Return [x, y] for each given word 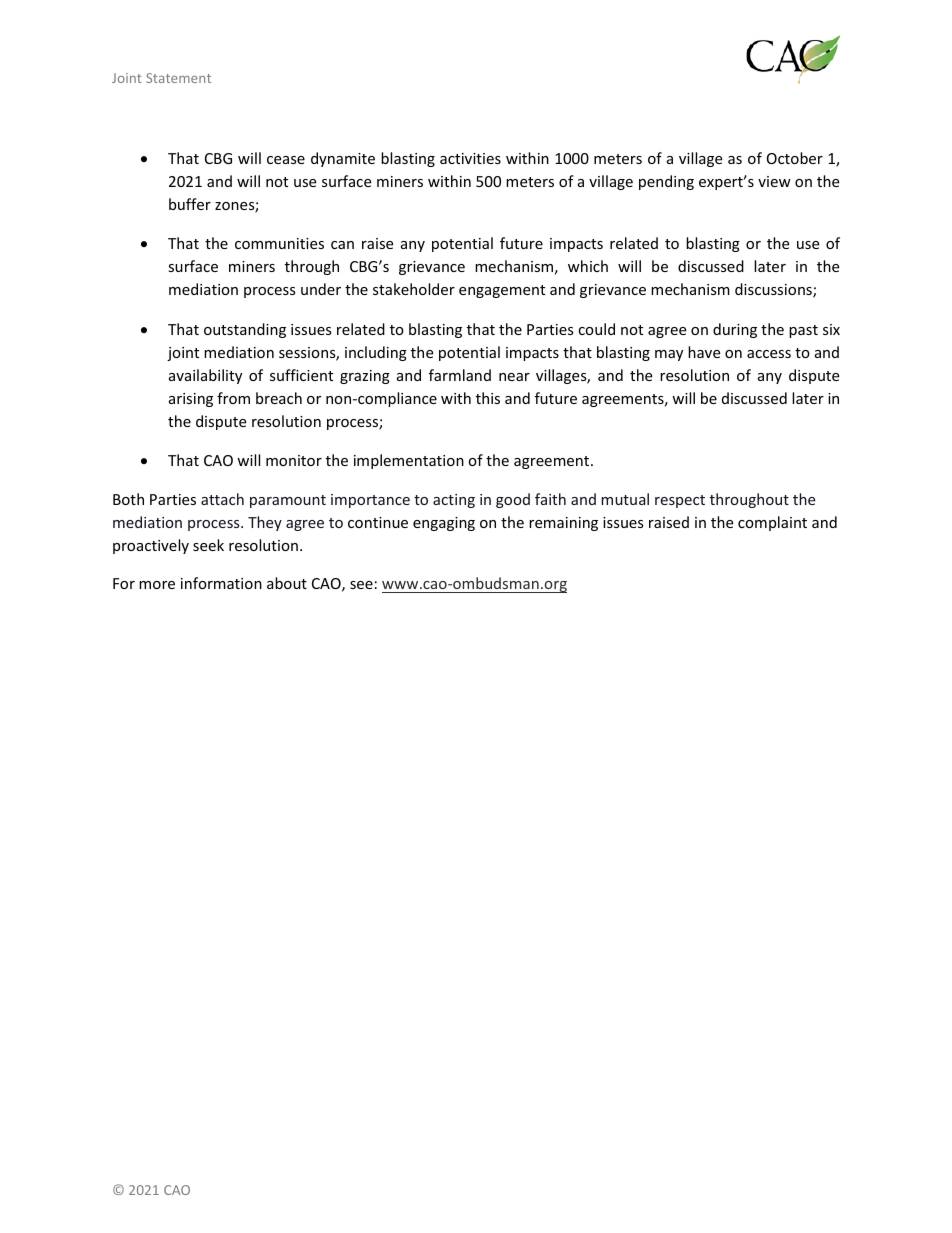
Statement [178, 78]
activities [470, 158]
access [769, 354]
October [795, 158]
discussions [774, 290]
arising [191, 400]
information [221, 583]
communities [279, 243]
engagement [502, 291]
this [488, 398]
